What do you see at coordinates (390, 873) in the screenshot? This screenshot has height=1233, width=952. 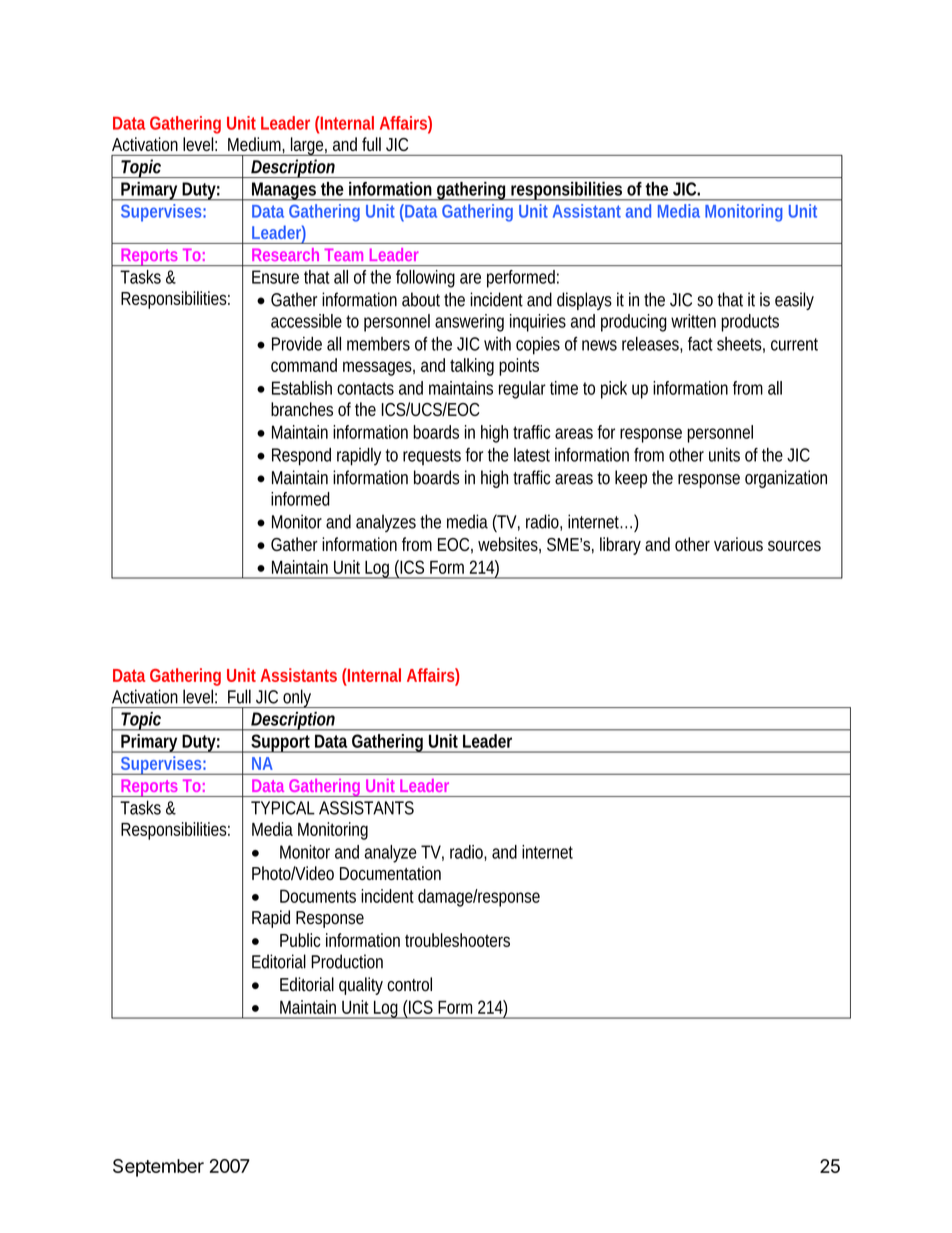 I see `Documentation` at bounding box center [390, 873].
